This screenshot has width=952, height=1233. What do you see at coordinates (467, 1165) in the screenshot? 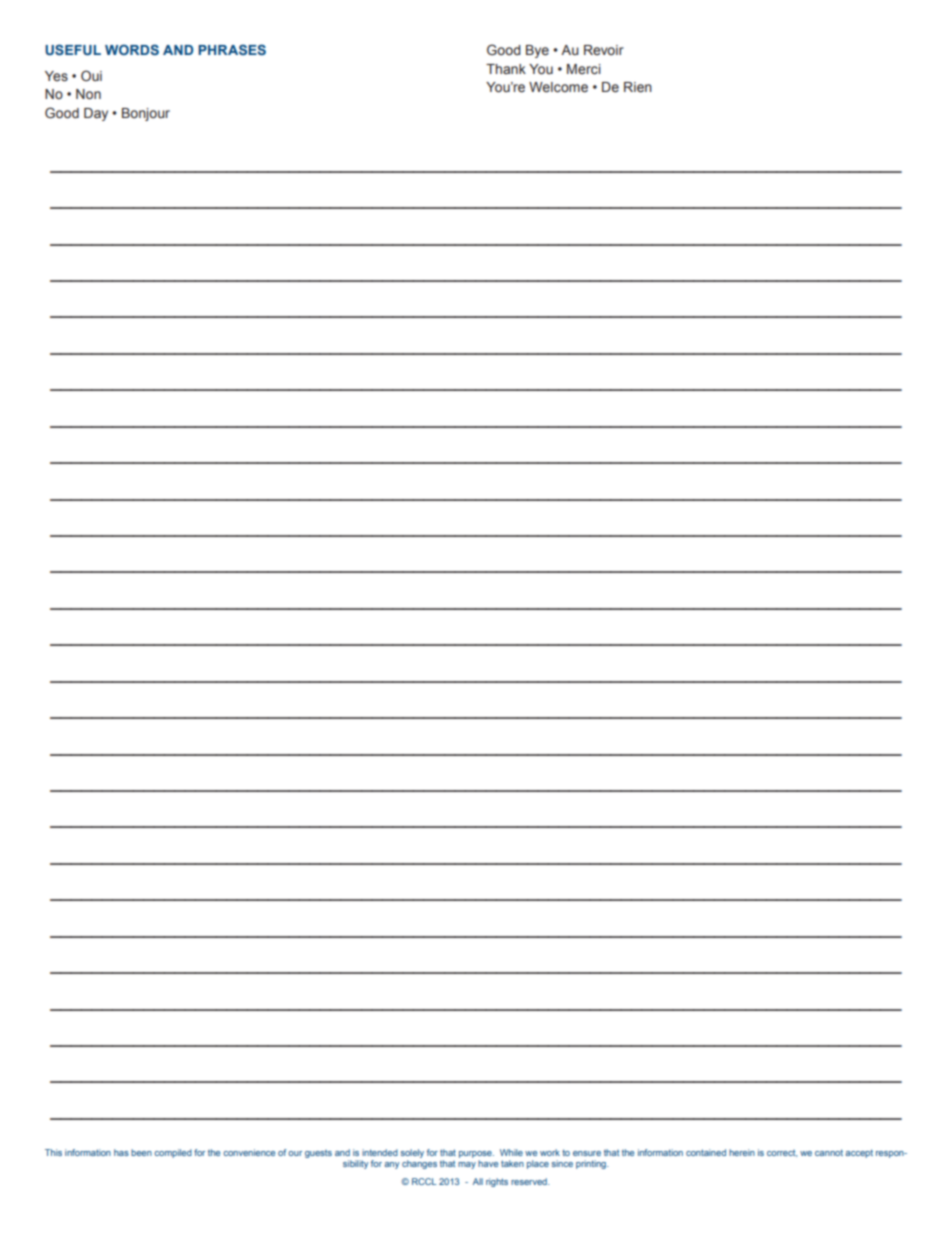
I see `may` at bounding box center [467, 1165].
